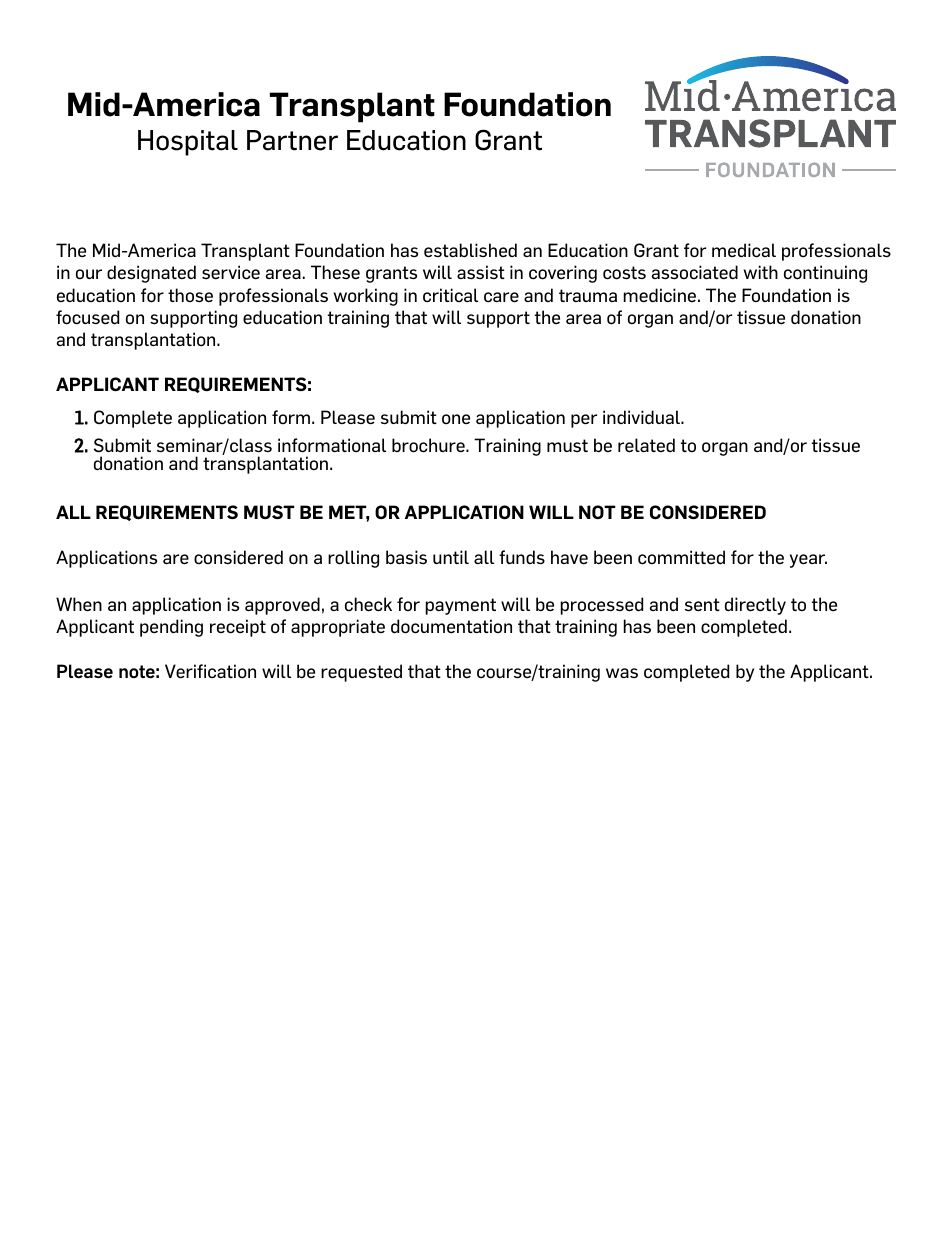  I want to click on Hospital, so click(188, 143).
